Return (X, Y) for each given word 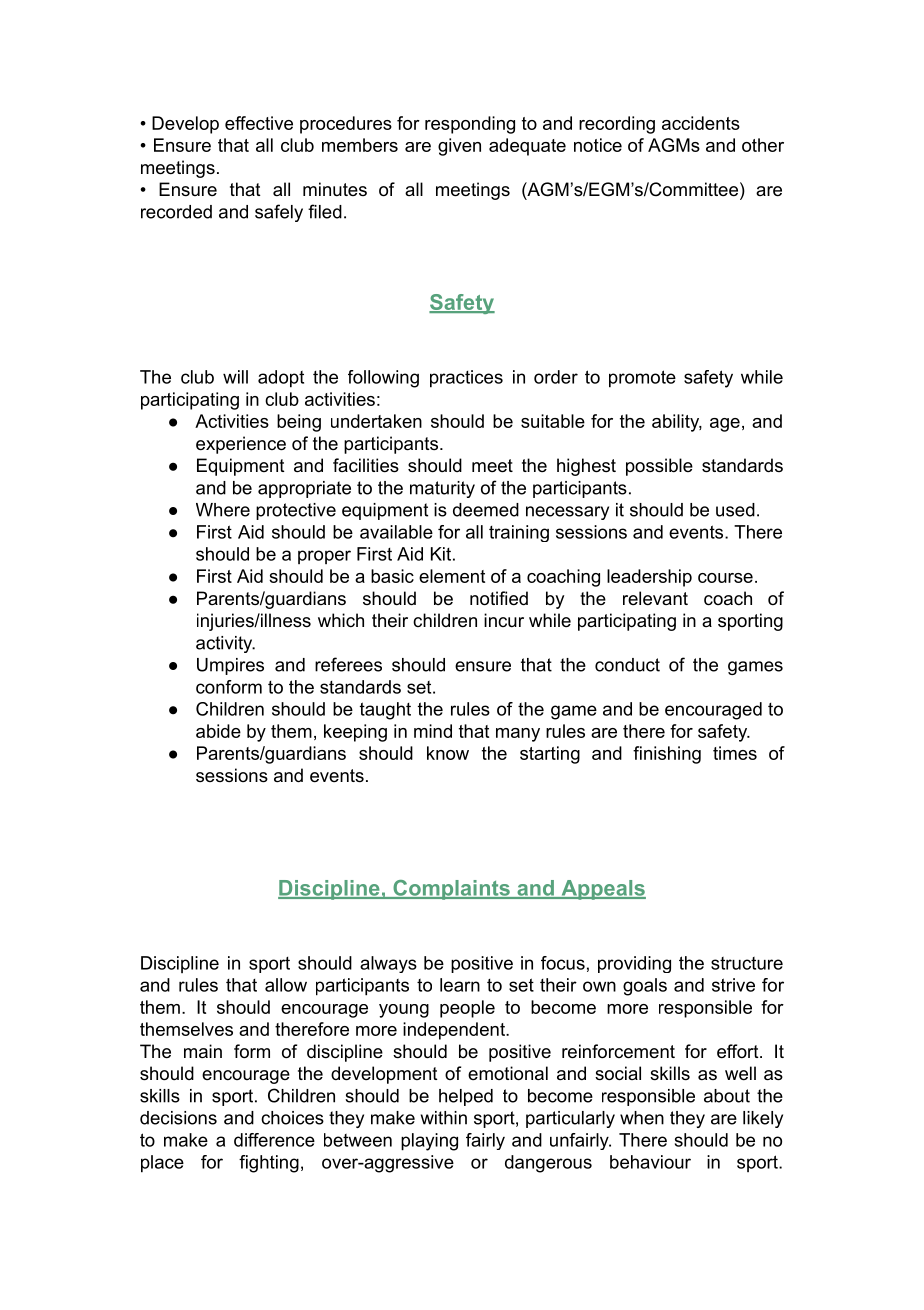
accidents (701, 123)
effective (259, 123)
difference (274, 1140)
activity (225, 644)
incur (504, 620)
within (444, 1118)
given (459, 147)
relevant (655, 598)
